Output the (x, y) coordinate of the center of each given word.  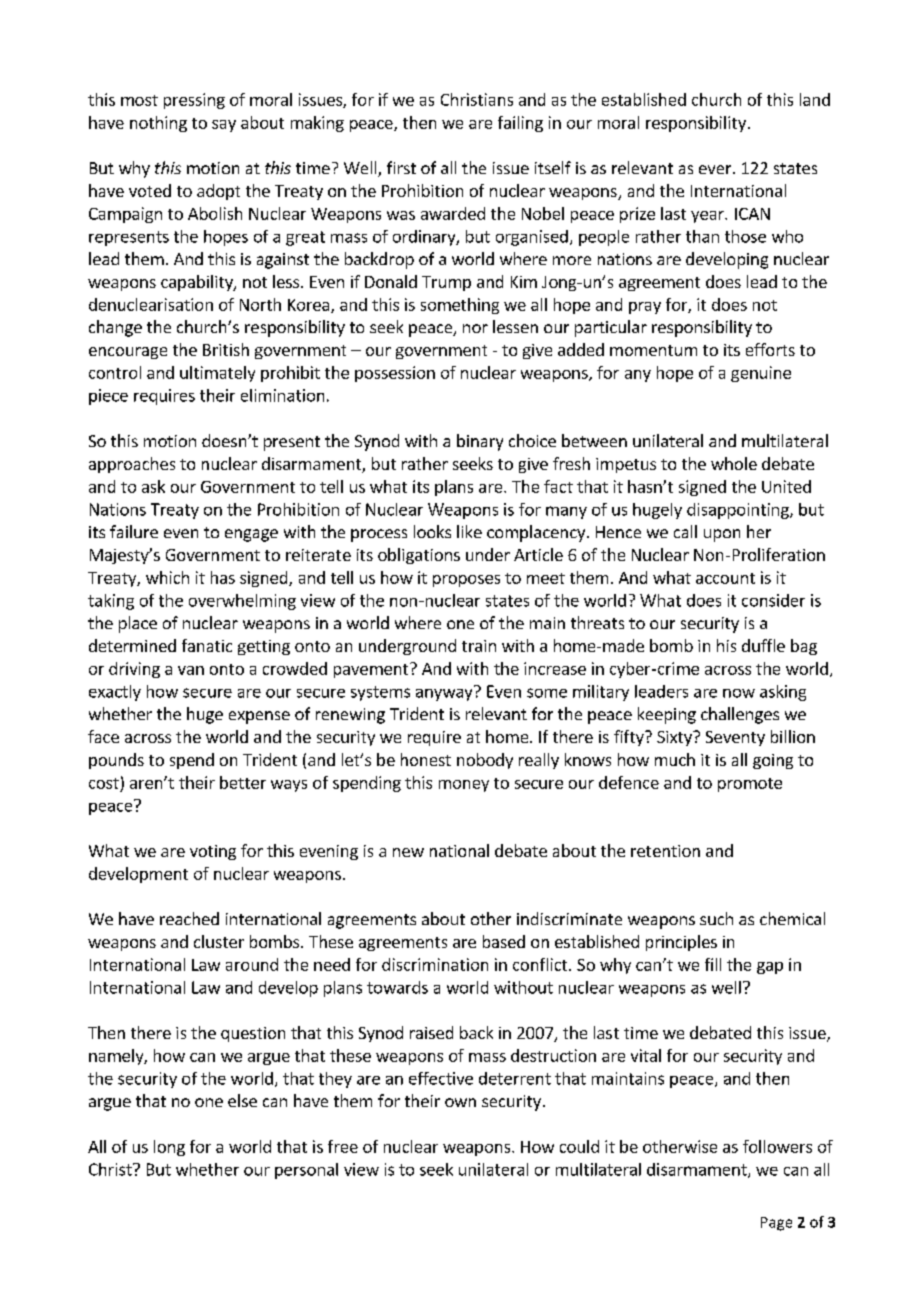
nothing (158, 124)
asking (783, 693)
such (716, 918)
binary (480, 442)
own (460, 1102)
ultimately (217, 374)
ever (716, 169)
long (169, 1148)
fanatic (207, 645)
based (504, 941)
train (479, 646)
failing (520, 124)
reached (189, 918)
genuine (761, 374)
